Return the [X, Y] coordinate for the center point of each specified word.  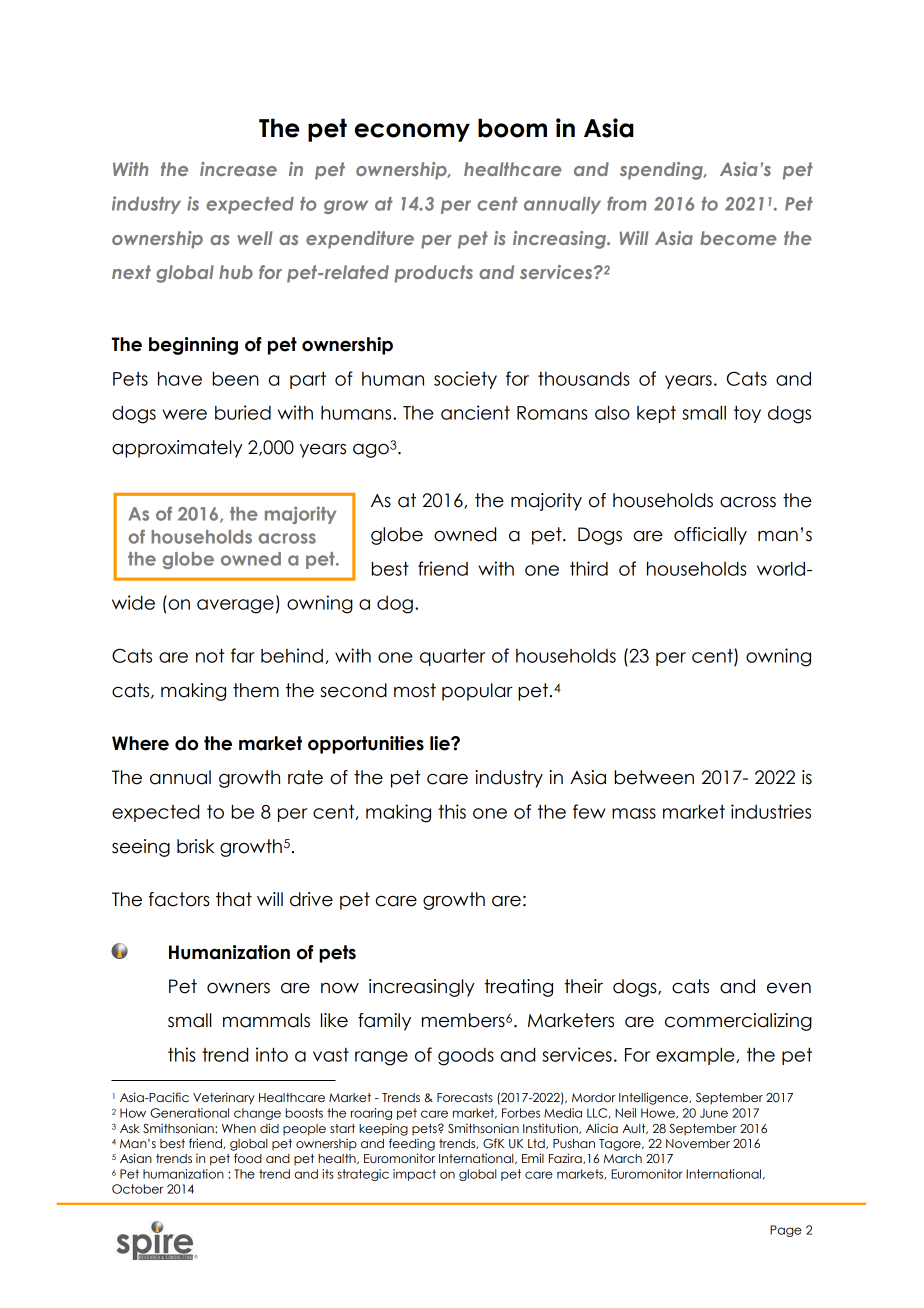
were [184, 414]
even [789, 988]
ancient [475, 412]
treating [518, 988]
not [210, 655]
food [248, 1158]
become [738, 238]
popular [477, 692]
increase [238, 169]
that [234, 899]
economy [412, 132]
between [654, 777]
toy [747, 414]
